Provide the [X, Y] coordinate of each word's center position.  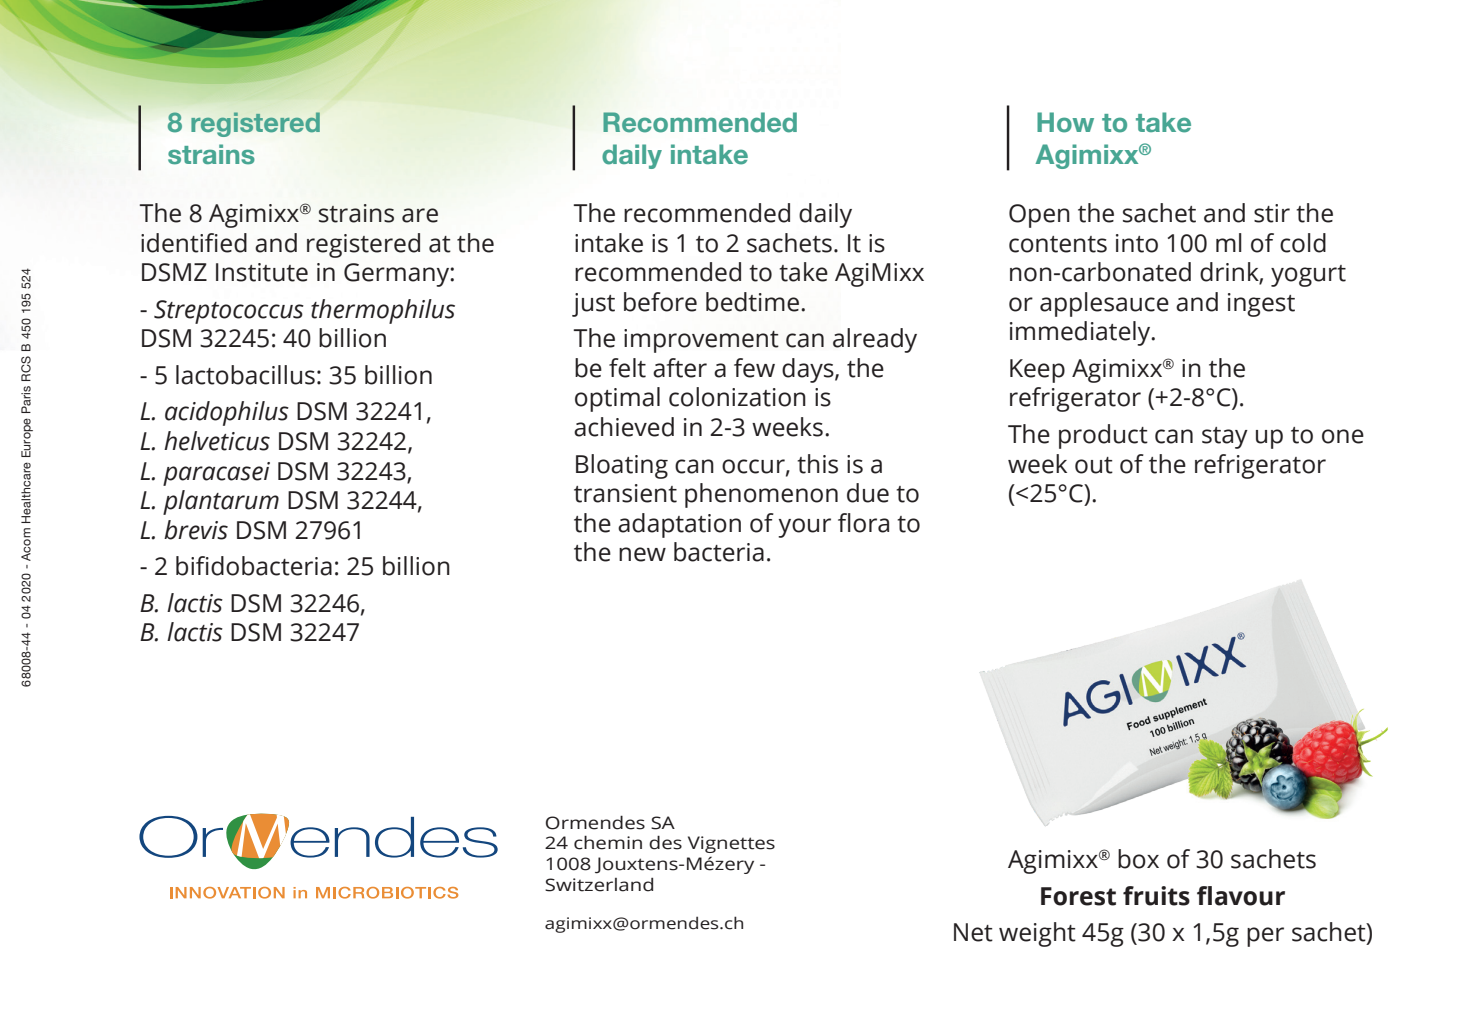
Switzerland [599, 885]
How [1065, 122]
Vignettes [731, 844]
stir [1272, 213]
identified [194, 243]
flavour [1241, 896]
